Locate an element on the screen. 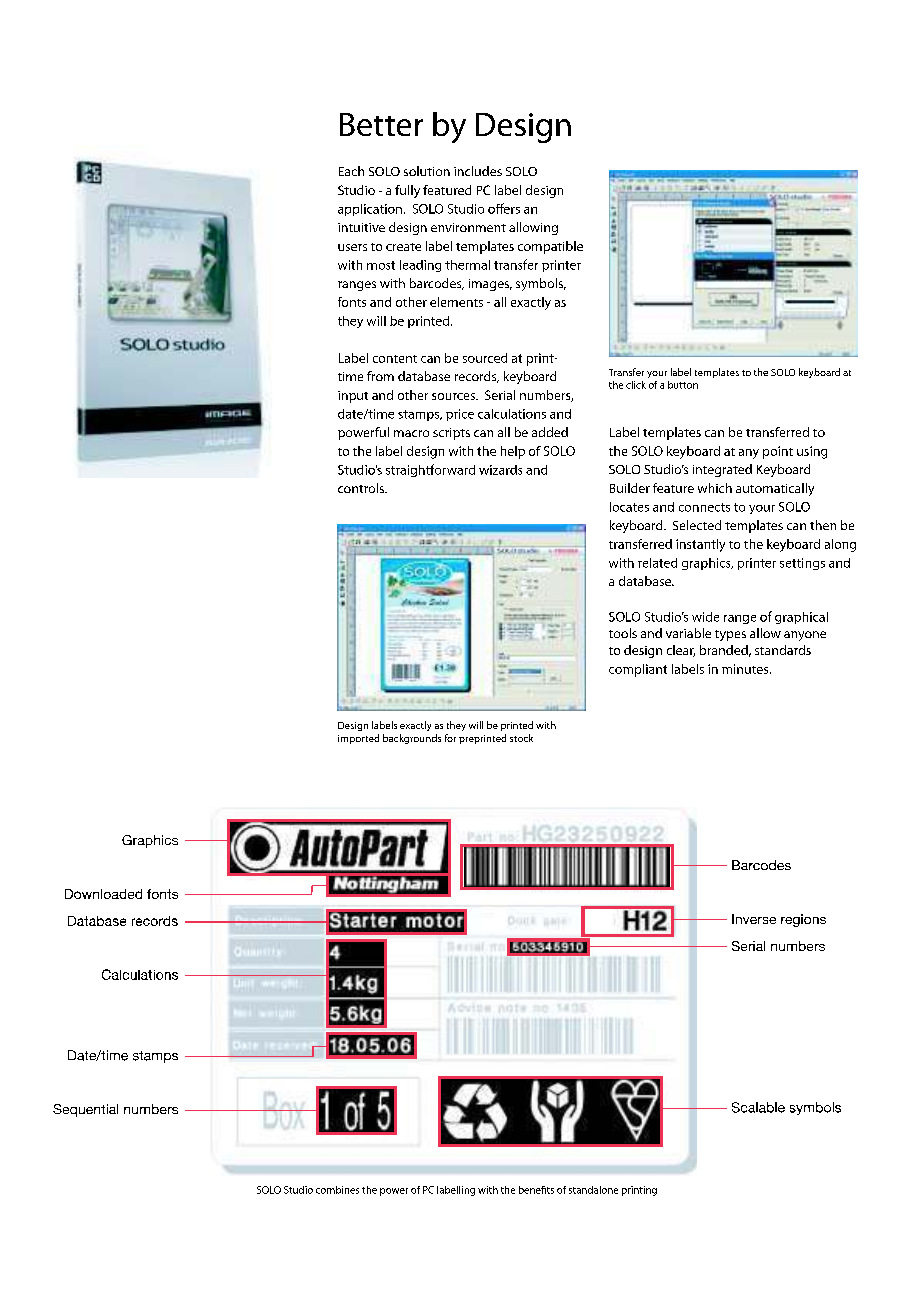  minutes is located at coordinates (746, 669).
